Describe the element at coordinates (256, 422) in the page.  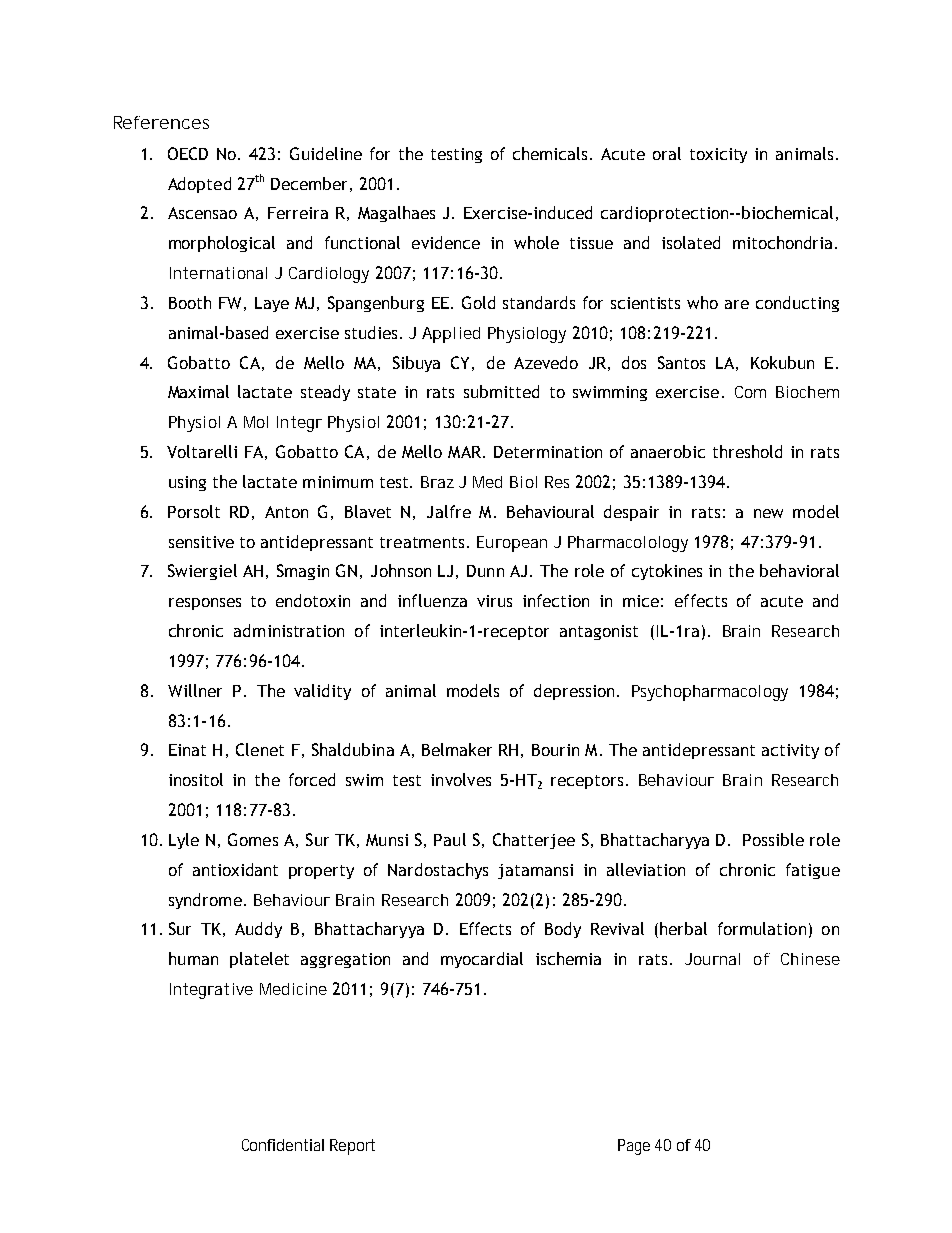
I see `Mol` at that location.
